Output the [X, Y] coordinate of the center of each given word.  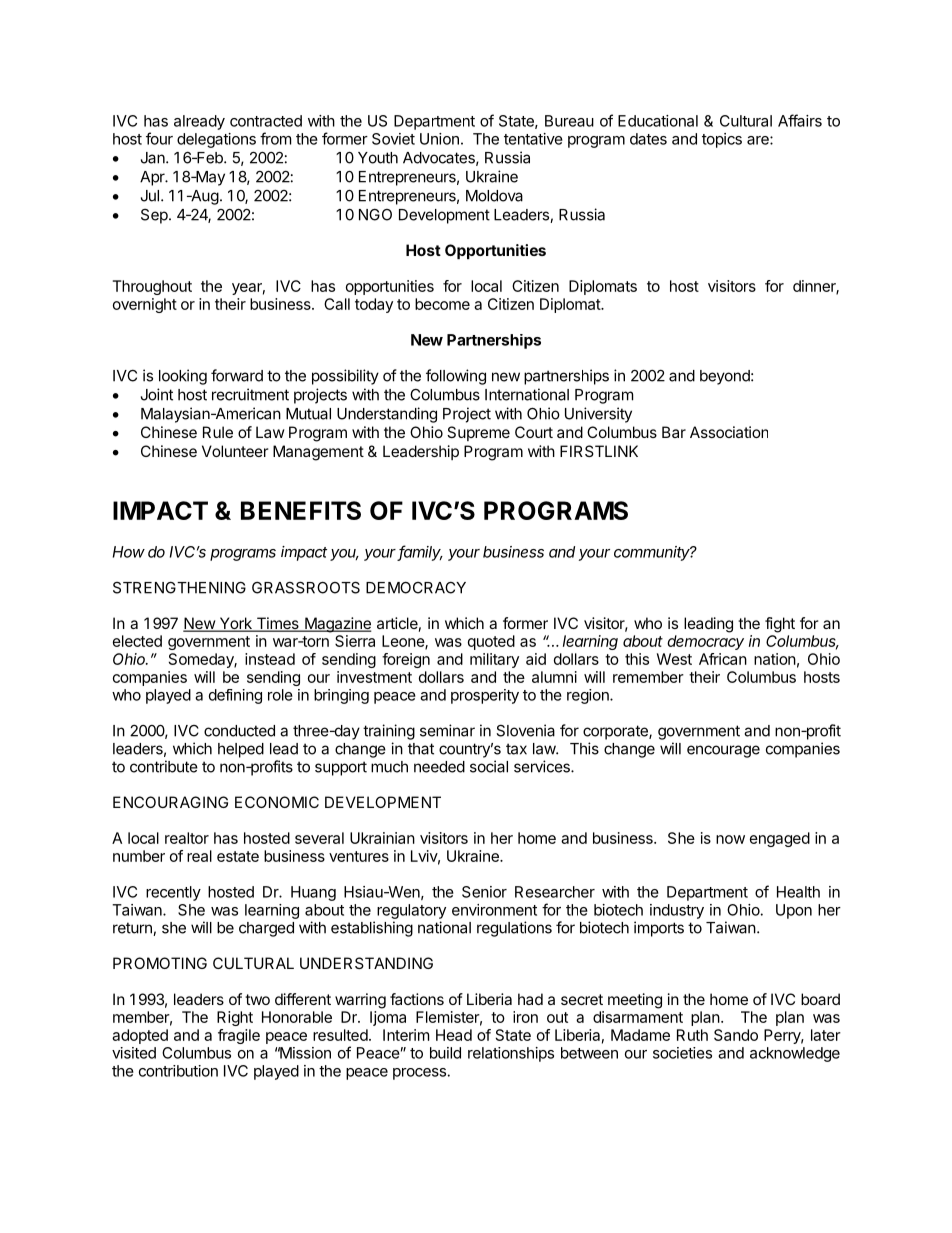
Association [729, 432]
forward [237, 375]
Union [439, 139]
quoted [491, 642]
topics [722, 140]
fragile [239, 1036]
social [489, 766]
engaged [780, 839]
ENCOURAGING [170, 802]
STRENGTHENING [179, 587]
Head [454, 1035]
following [456, 377]
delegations [216, 140]
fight [780, 625]
